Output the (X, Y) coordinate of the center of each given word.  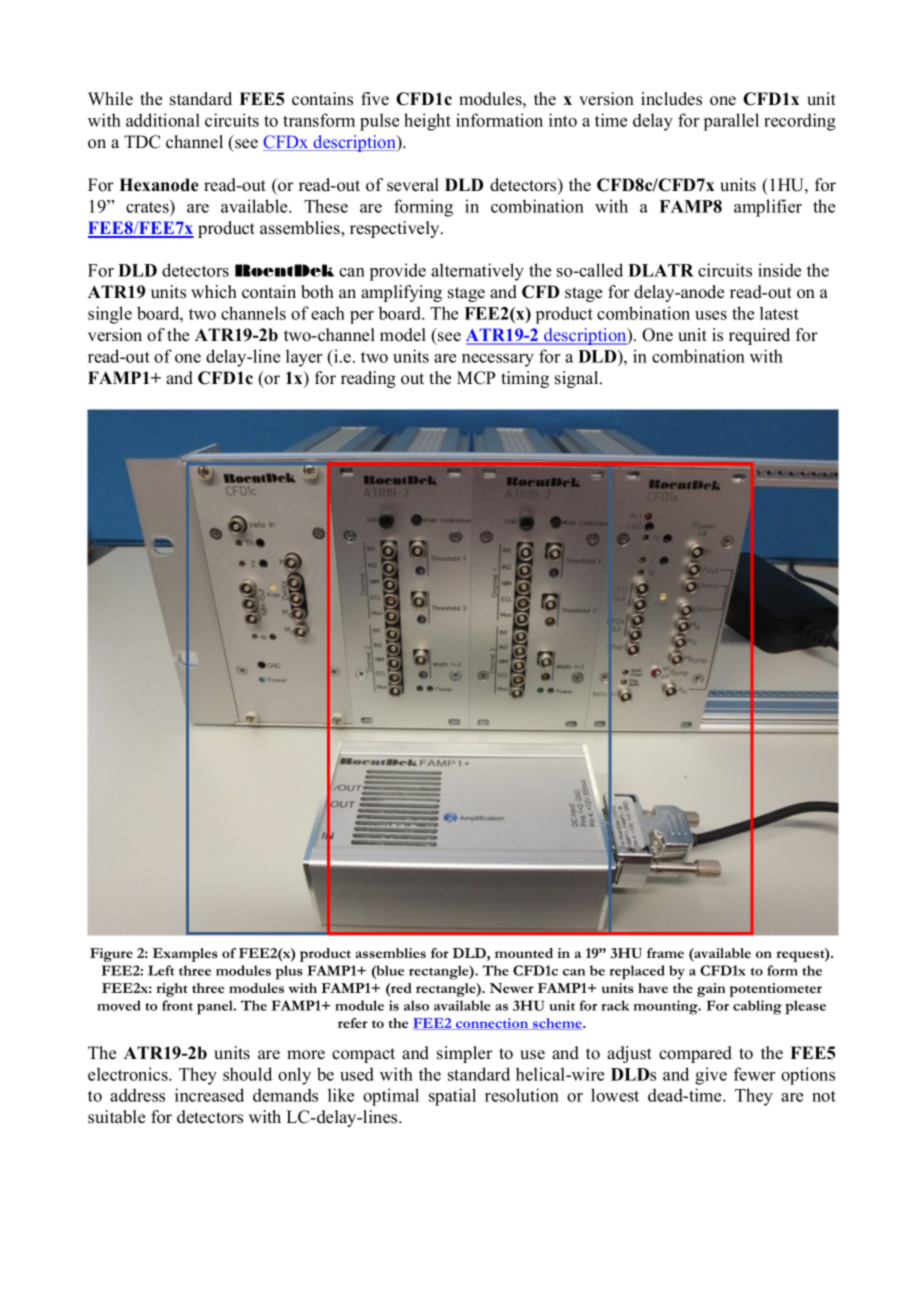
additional (163, 120)
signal (578, 379)
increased (209, 1095)
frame (665, 953)
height (427, 122)
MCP (476, 378)
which (214, 292)
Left (161, 970)
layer (304, 358)
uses (711, 315)
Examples (185, 955)
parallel (731, 122)
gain (711, 990)
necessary (498, 360)
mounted (524, 953)
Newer (511, 988)
